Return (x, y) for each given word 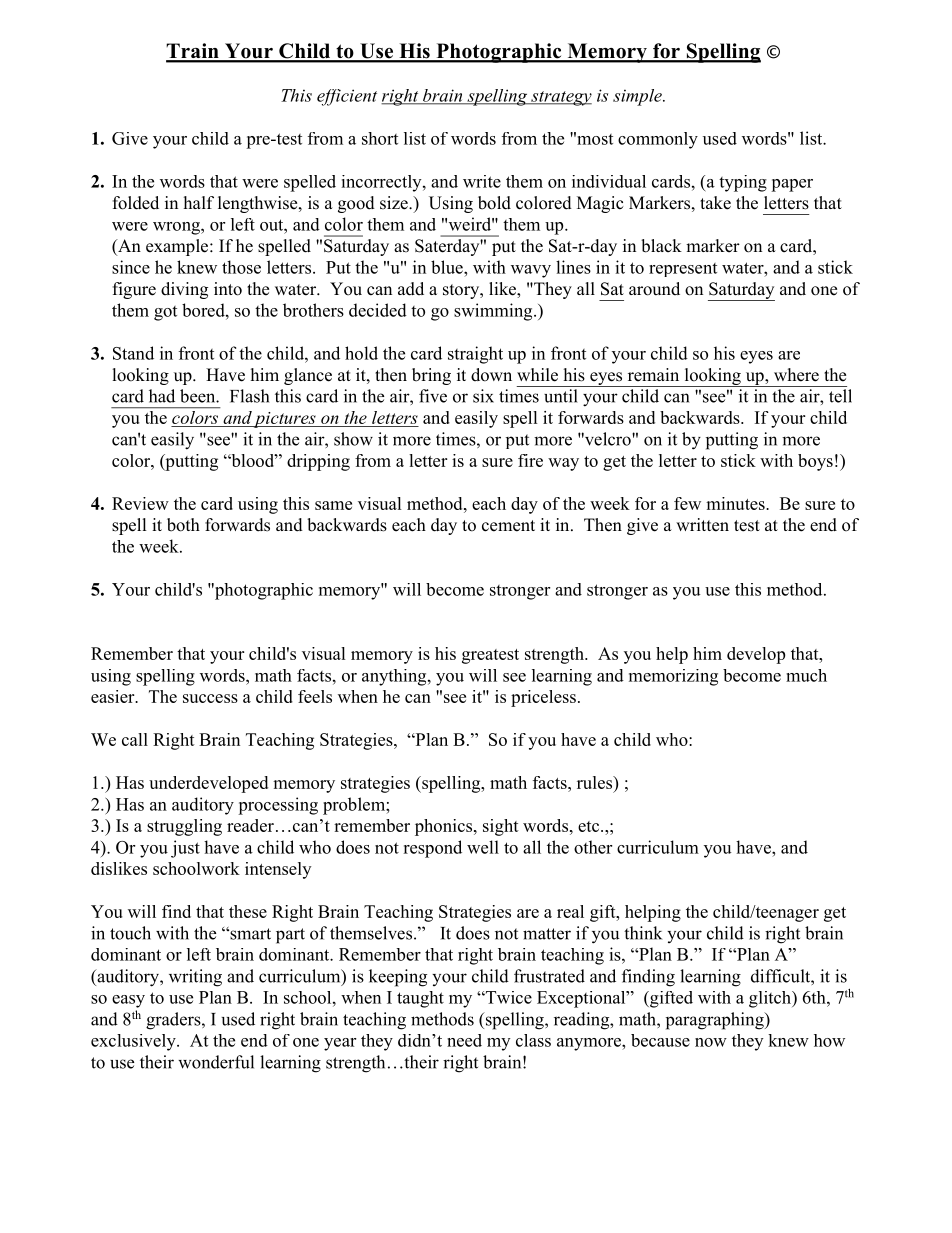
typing (743, 183)
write (482, 181)
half (199, 202)
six (483, 396)
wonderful (216, 1062)
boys (815, 462)
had (162, 396)
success (210, 698)
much (806, 675)
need (464, 1040)
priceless (543, 698)
